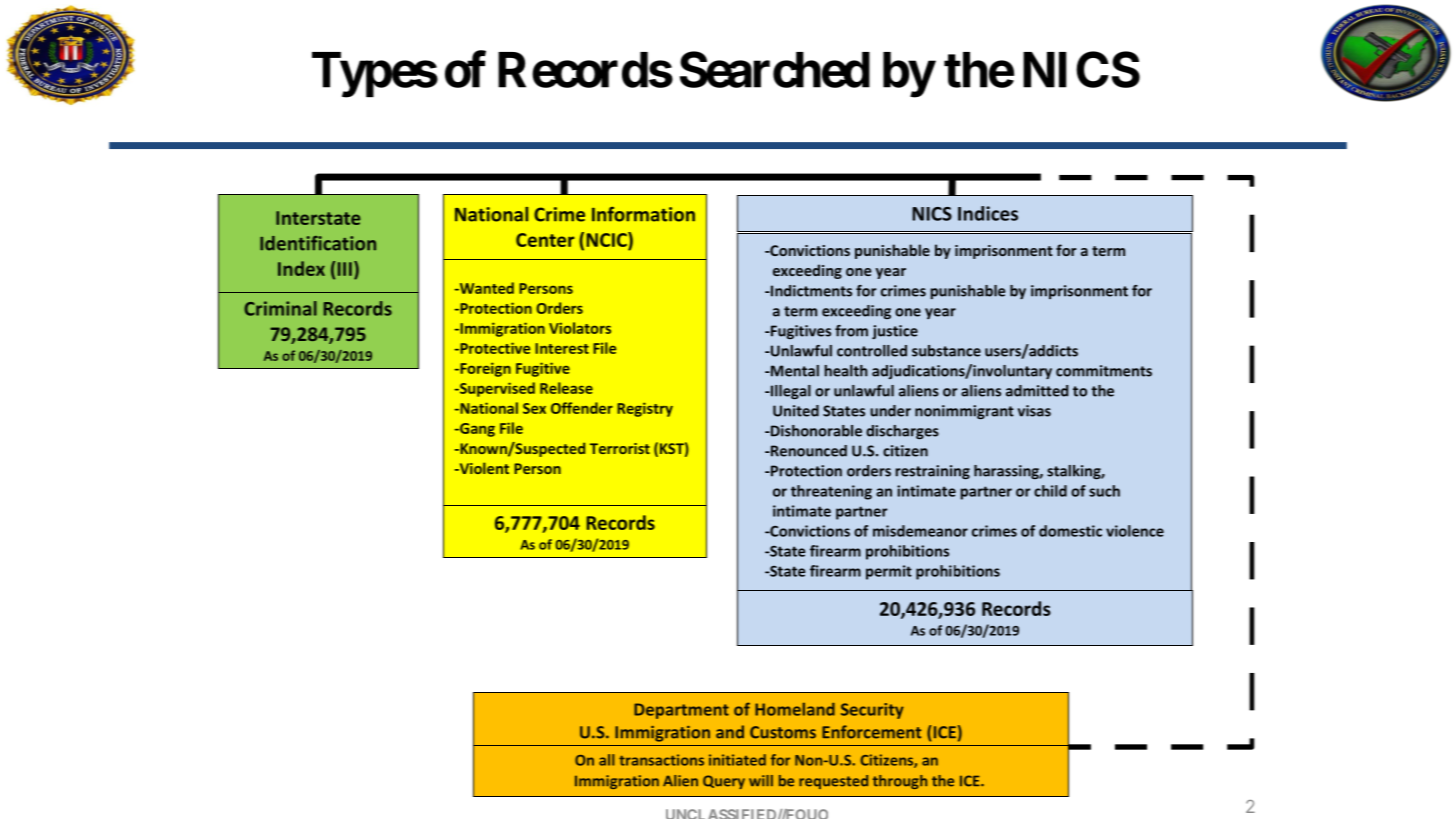 This page has width=1456, height=819. What do you see at coordinates (988, 213) in the page?
I see `Indices` at bounding box center [988, 213].
